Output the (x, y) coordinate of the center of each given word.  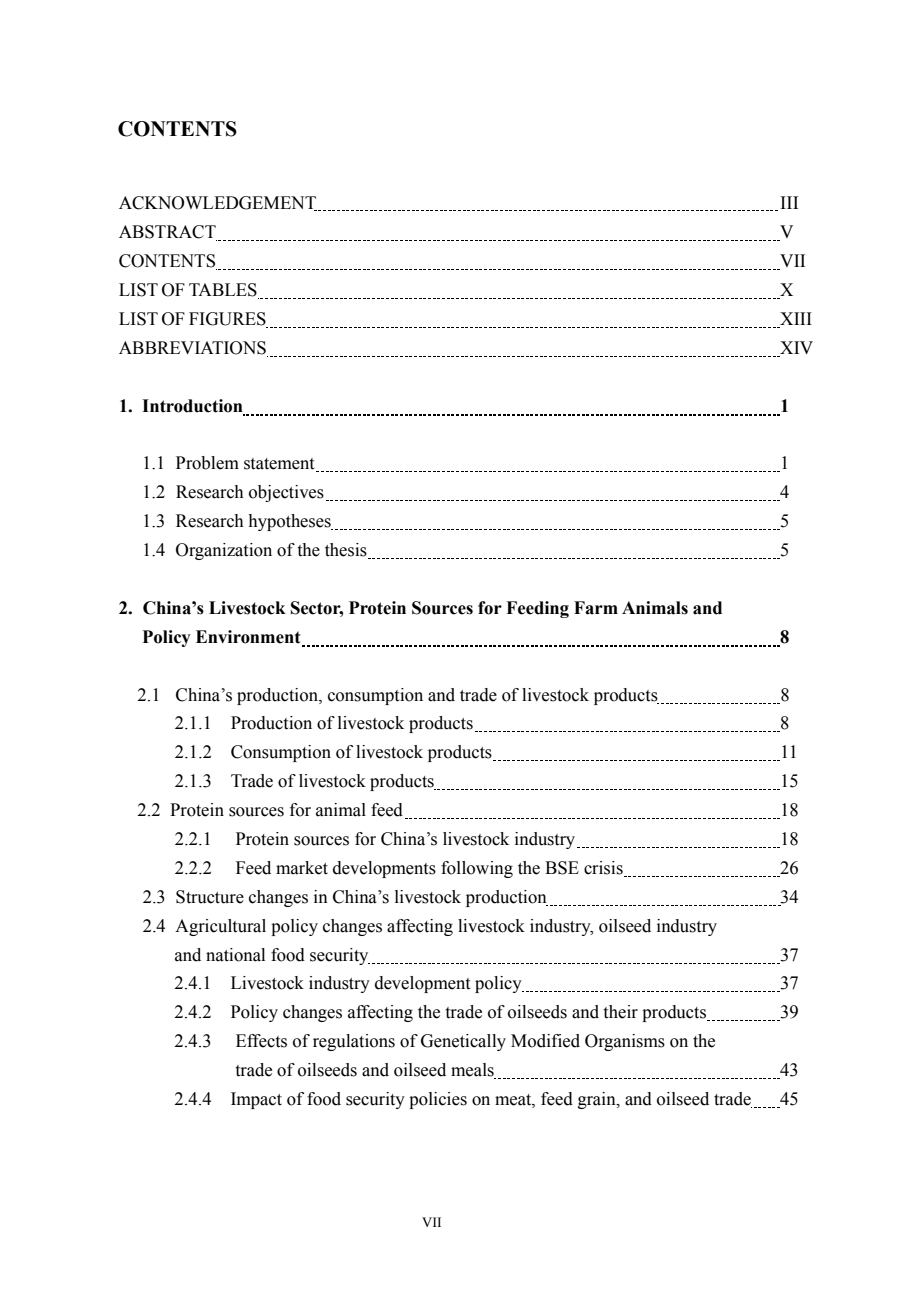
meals (473, 1071)
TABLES (224, 291)
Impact (256, 1100)
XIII (796, 318)
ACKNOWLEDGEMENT (219, 203)
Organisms (625, 1042)
